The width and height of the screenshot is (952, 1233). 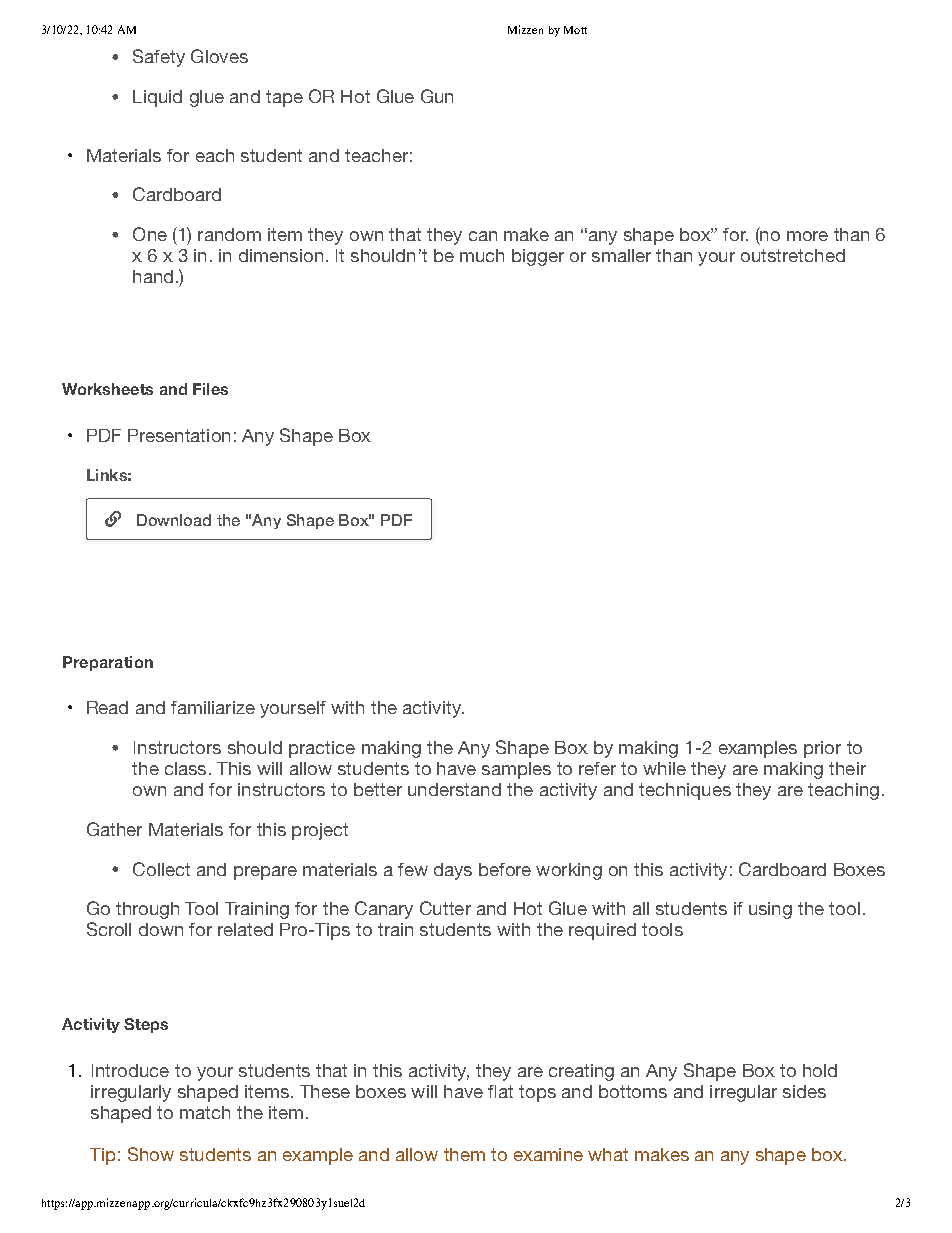 What do you see at coordinates (822, 749) in the screenshot?
I see `prior` at bounding box center [822, 749].
